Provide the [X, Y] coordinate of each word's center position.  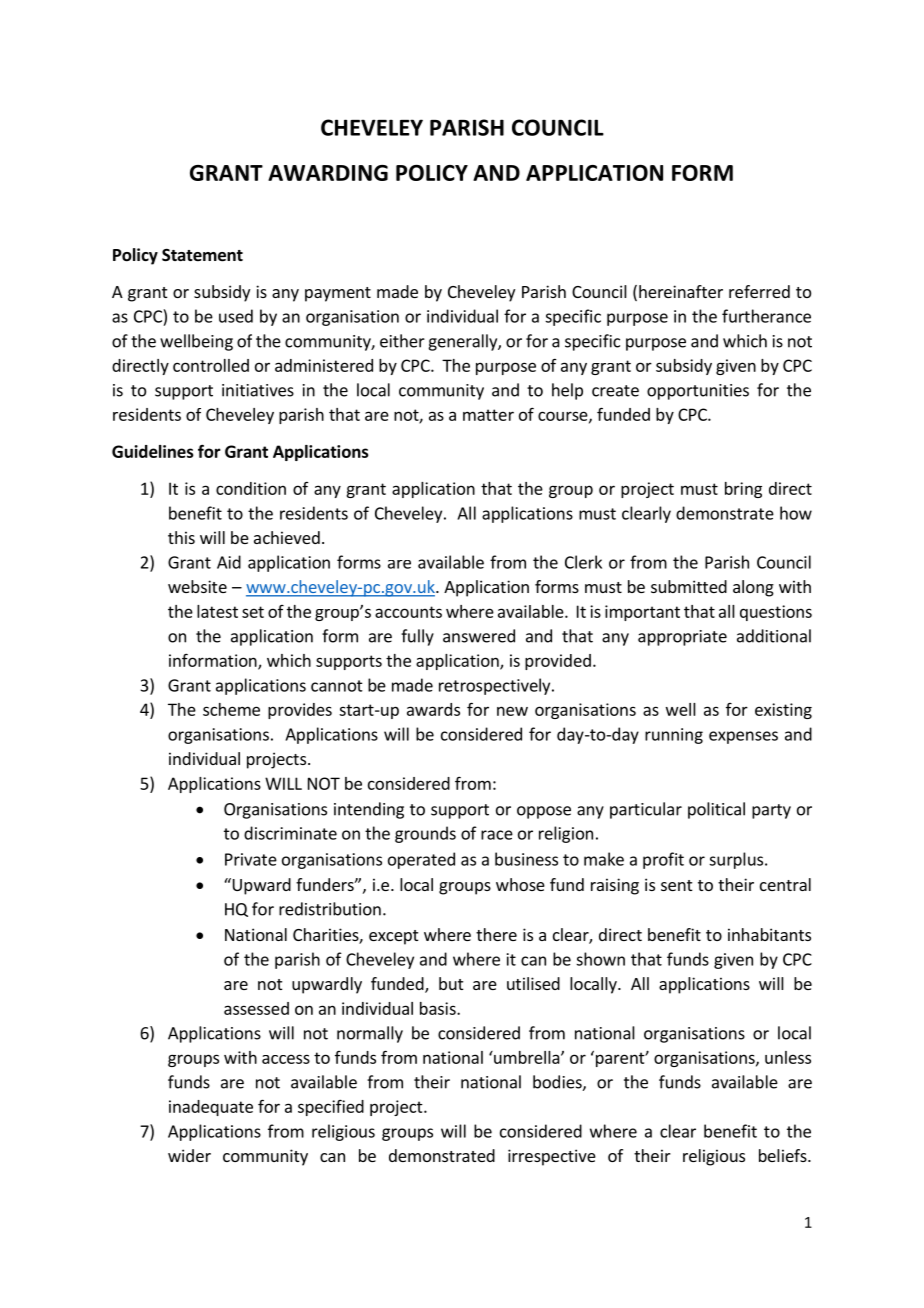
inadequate [211, 1108]
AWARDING [328, 173]
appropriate [682, 638]
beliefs [784, 1155]
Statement [202, 255]
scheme [231, 709]
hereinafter [681, 291]
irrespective [552, 1157]
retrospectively [496, 686]
